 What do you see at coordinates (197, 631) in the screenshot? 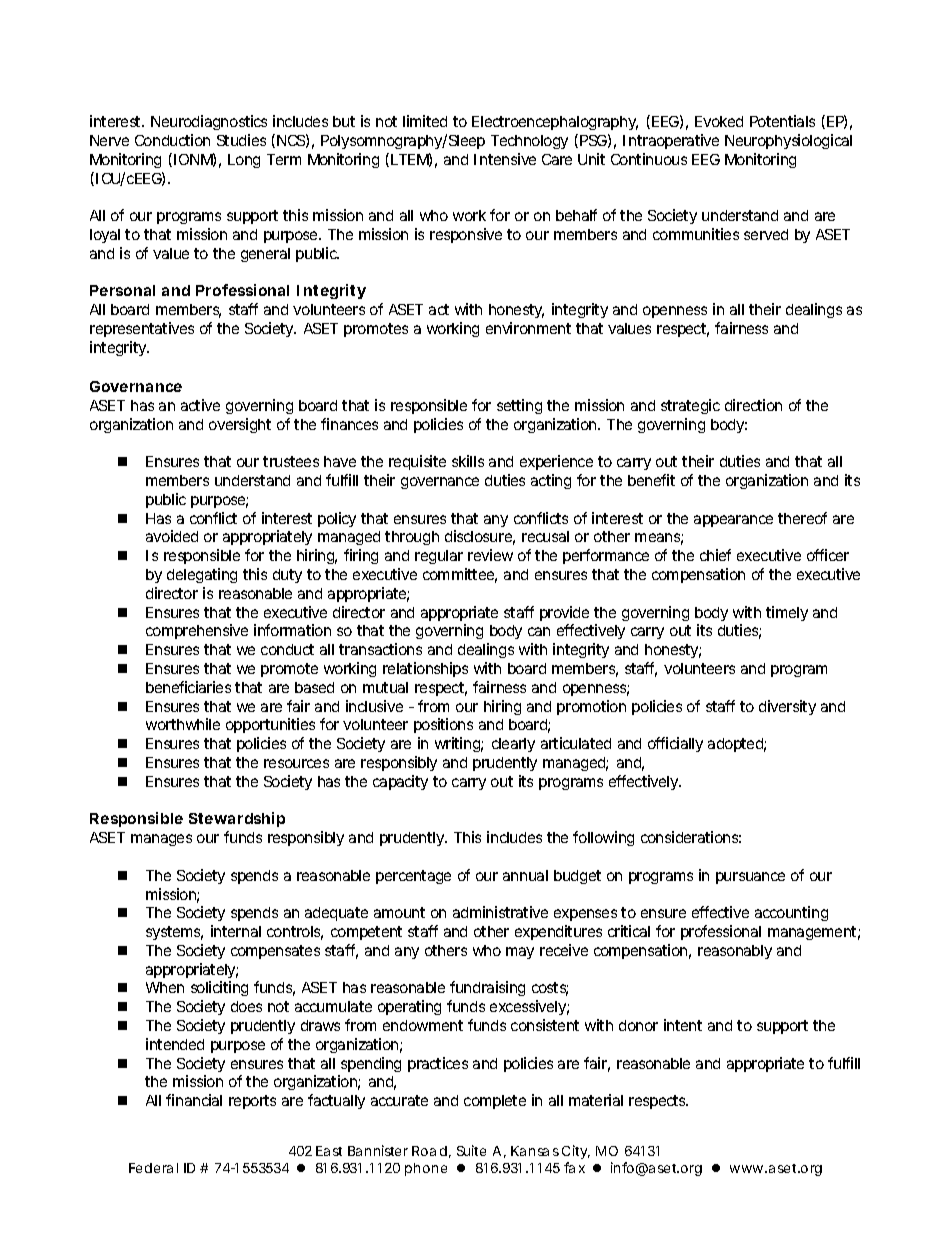
I see `comprehensive` at bounding box center [197, 631].
